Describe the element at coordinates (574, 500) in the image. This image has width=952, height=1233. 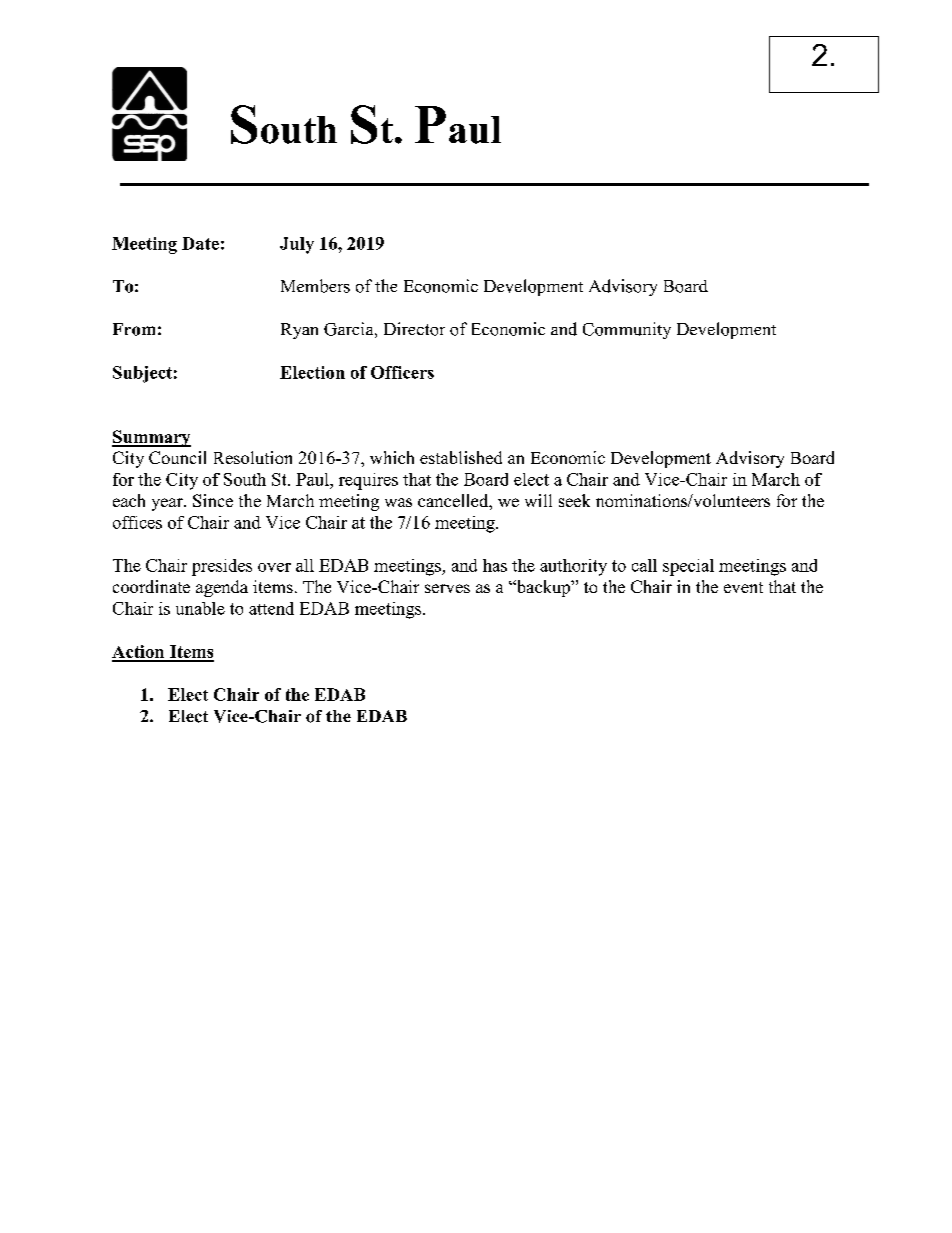
I see `seek` at that location.
